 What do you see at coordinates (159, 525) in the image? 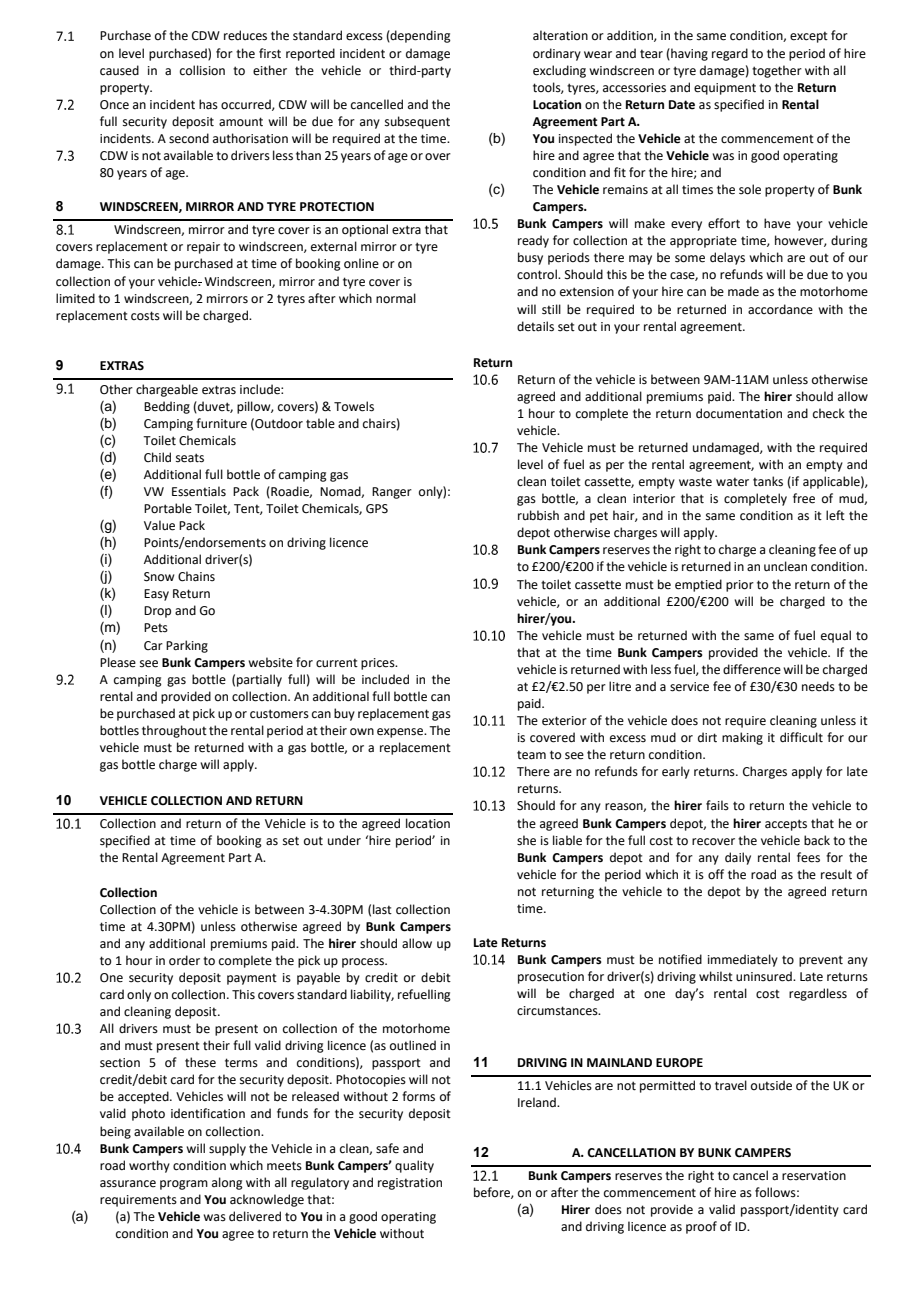
I see `Value` at bounding box center [159, 525].
